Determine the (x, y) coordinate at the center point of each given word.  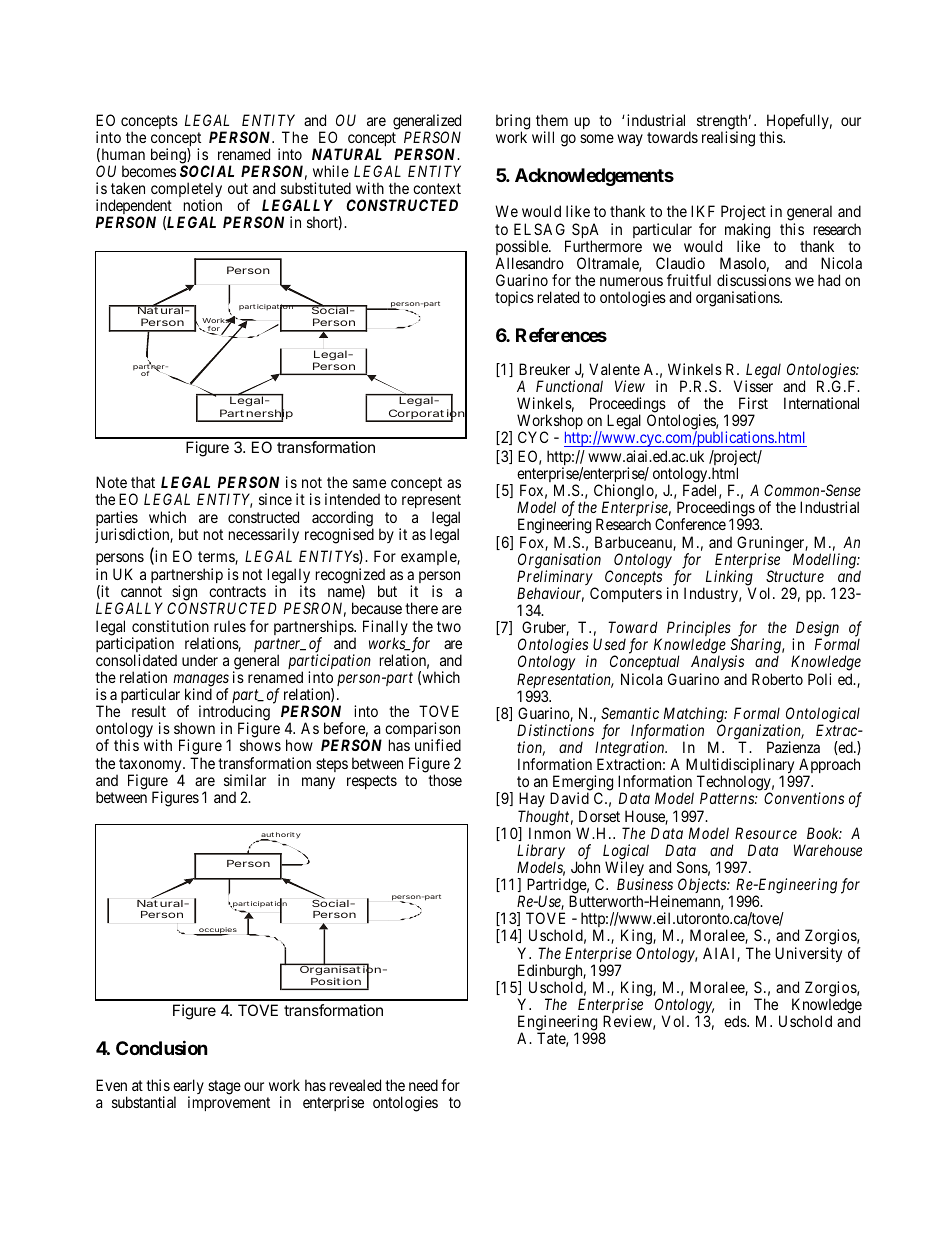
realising (728, 139)
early (188, 1088)
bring (513, 123)
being (169, 157)
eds (736, 1021)
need (423, 1085)
